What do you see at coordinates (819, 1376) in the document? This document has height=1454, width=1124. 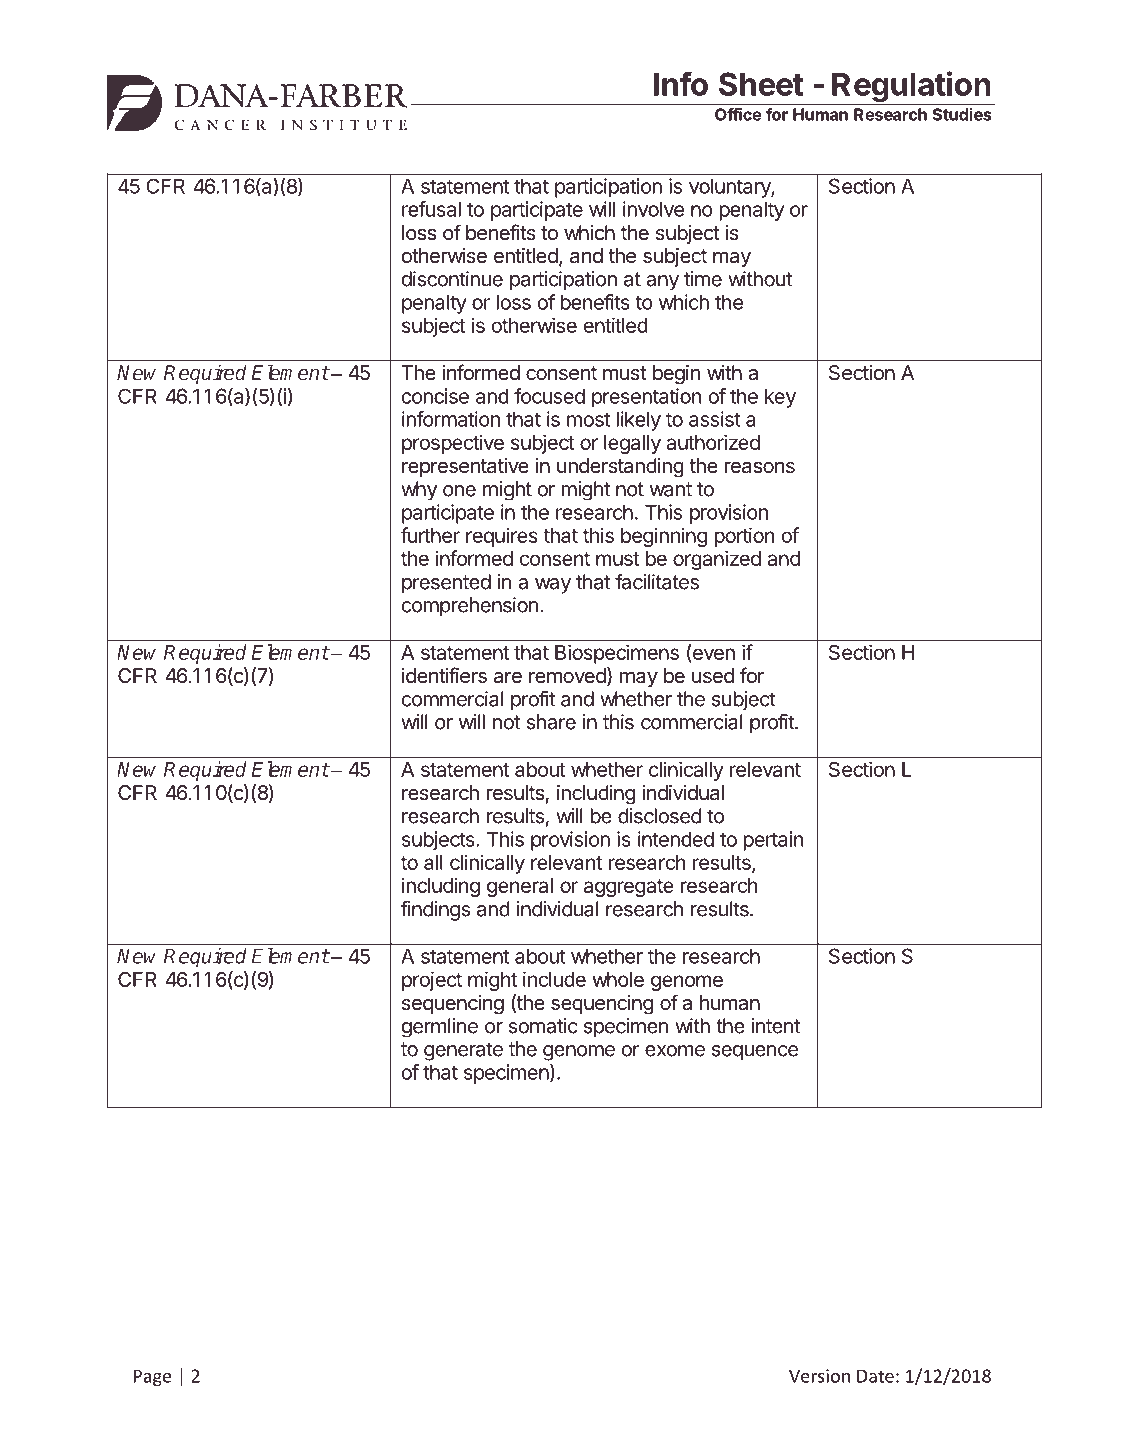 I see `Version` at bounding box center [819, 1376].
